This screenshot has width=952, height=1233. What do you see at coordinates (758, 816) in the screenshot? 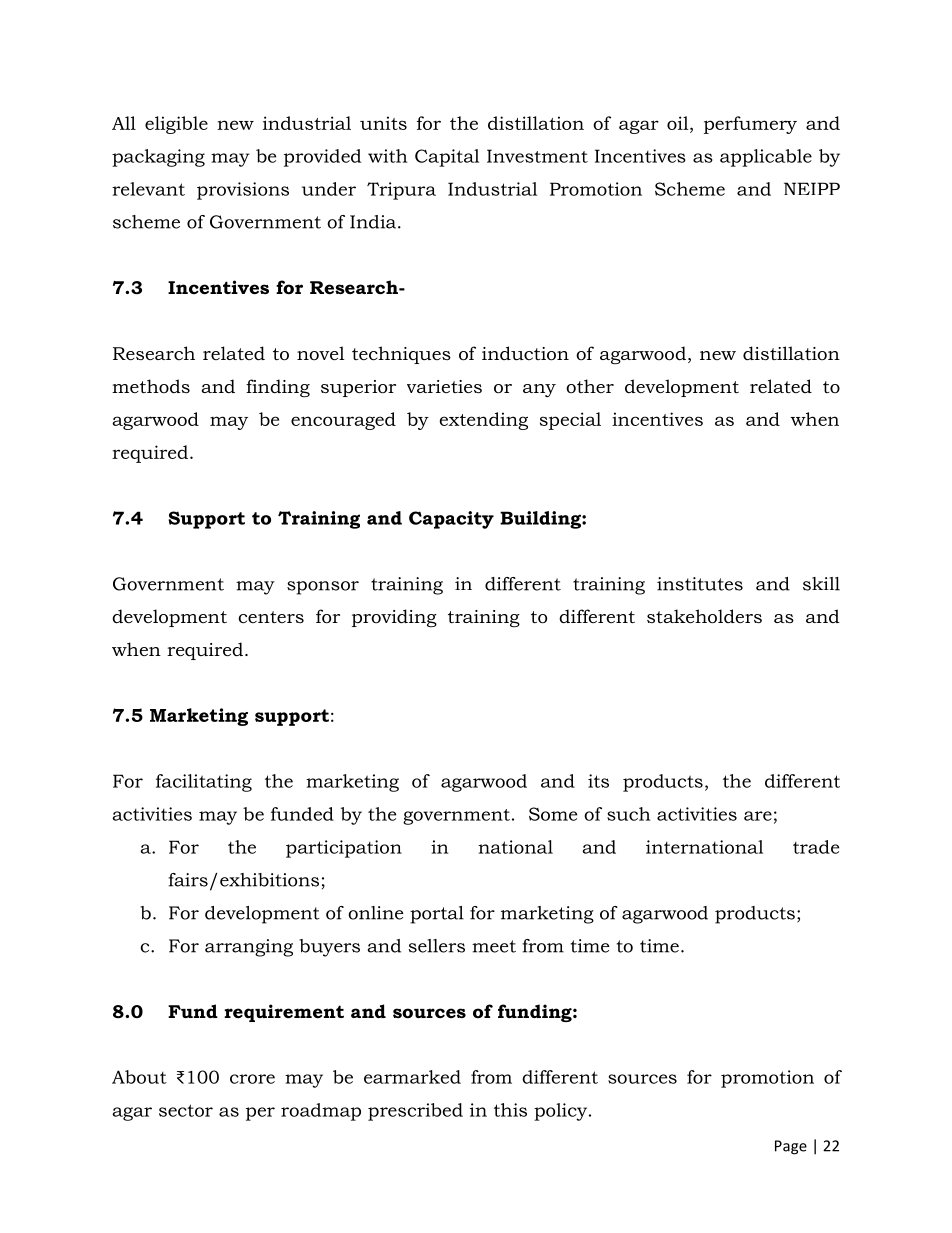
I see `are` at bounding box center [758, 816].
